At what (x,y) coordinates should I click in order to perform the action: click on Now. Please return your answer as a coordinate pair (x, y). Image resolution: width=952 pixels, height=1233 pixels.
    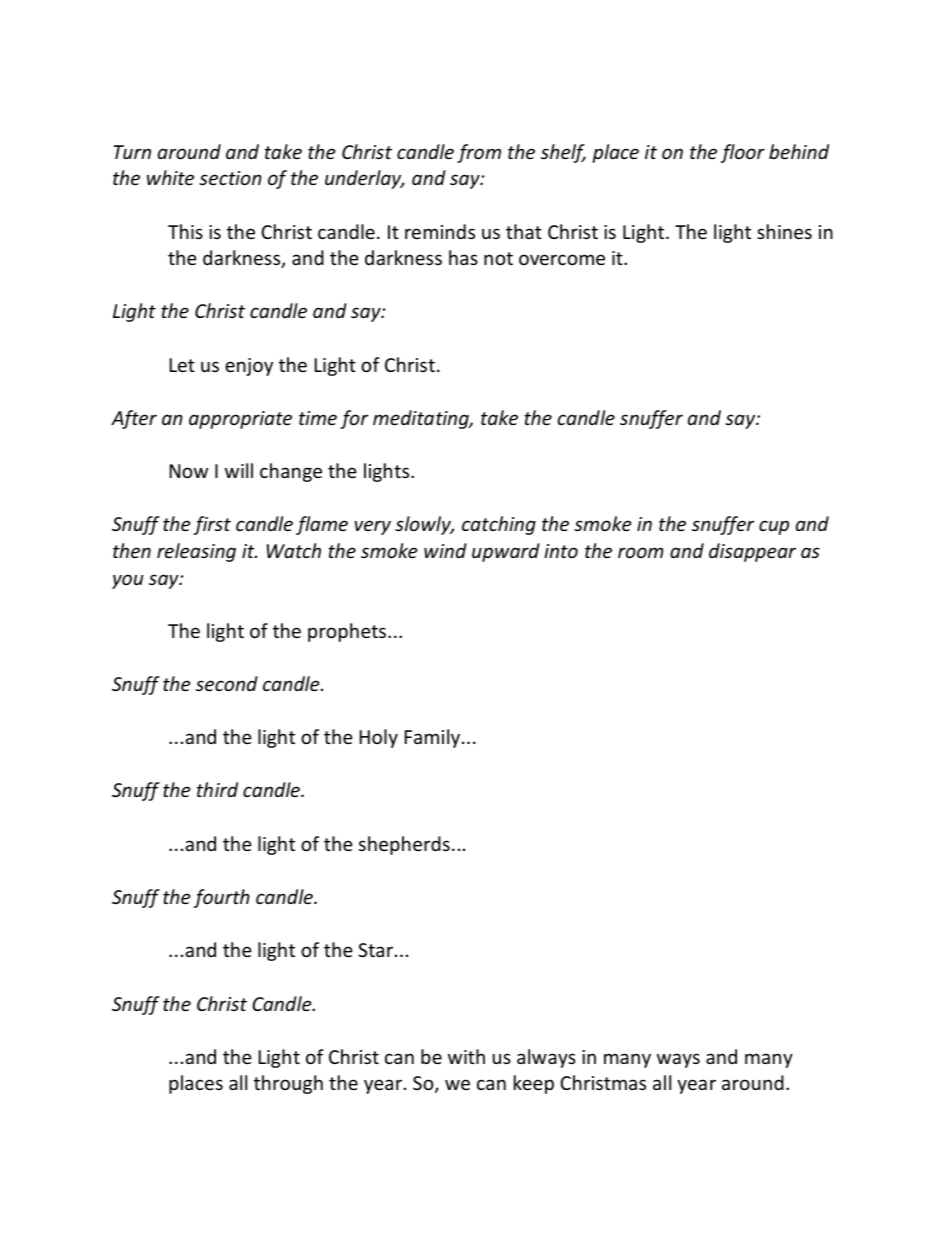
    Looking at the image, I should click on (189, 471).
